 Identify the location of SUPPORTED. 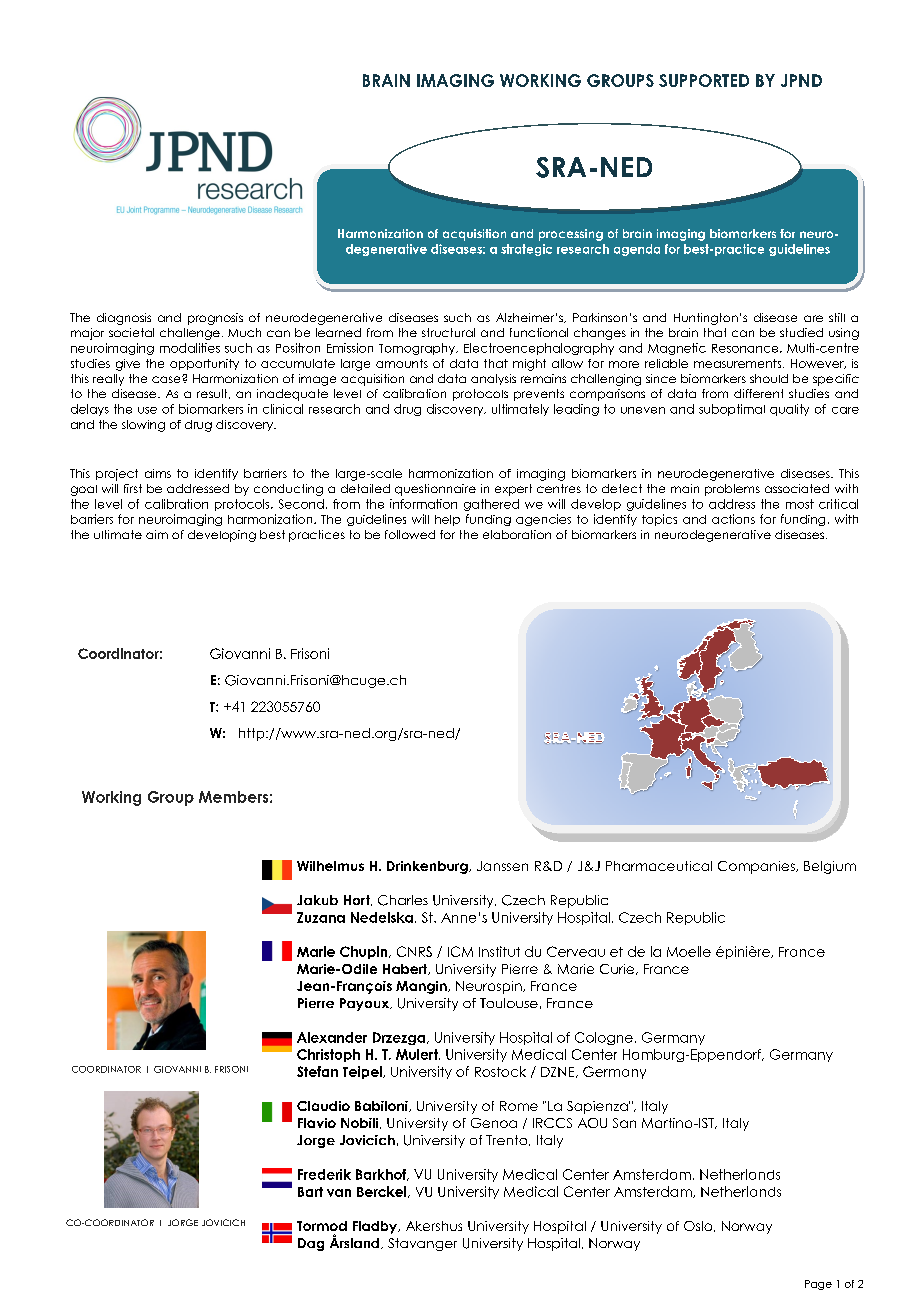
(704, 80).
